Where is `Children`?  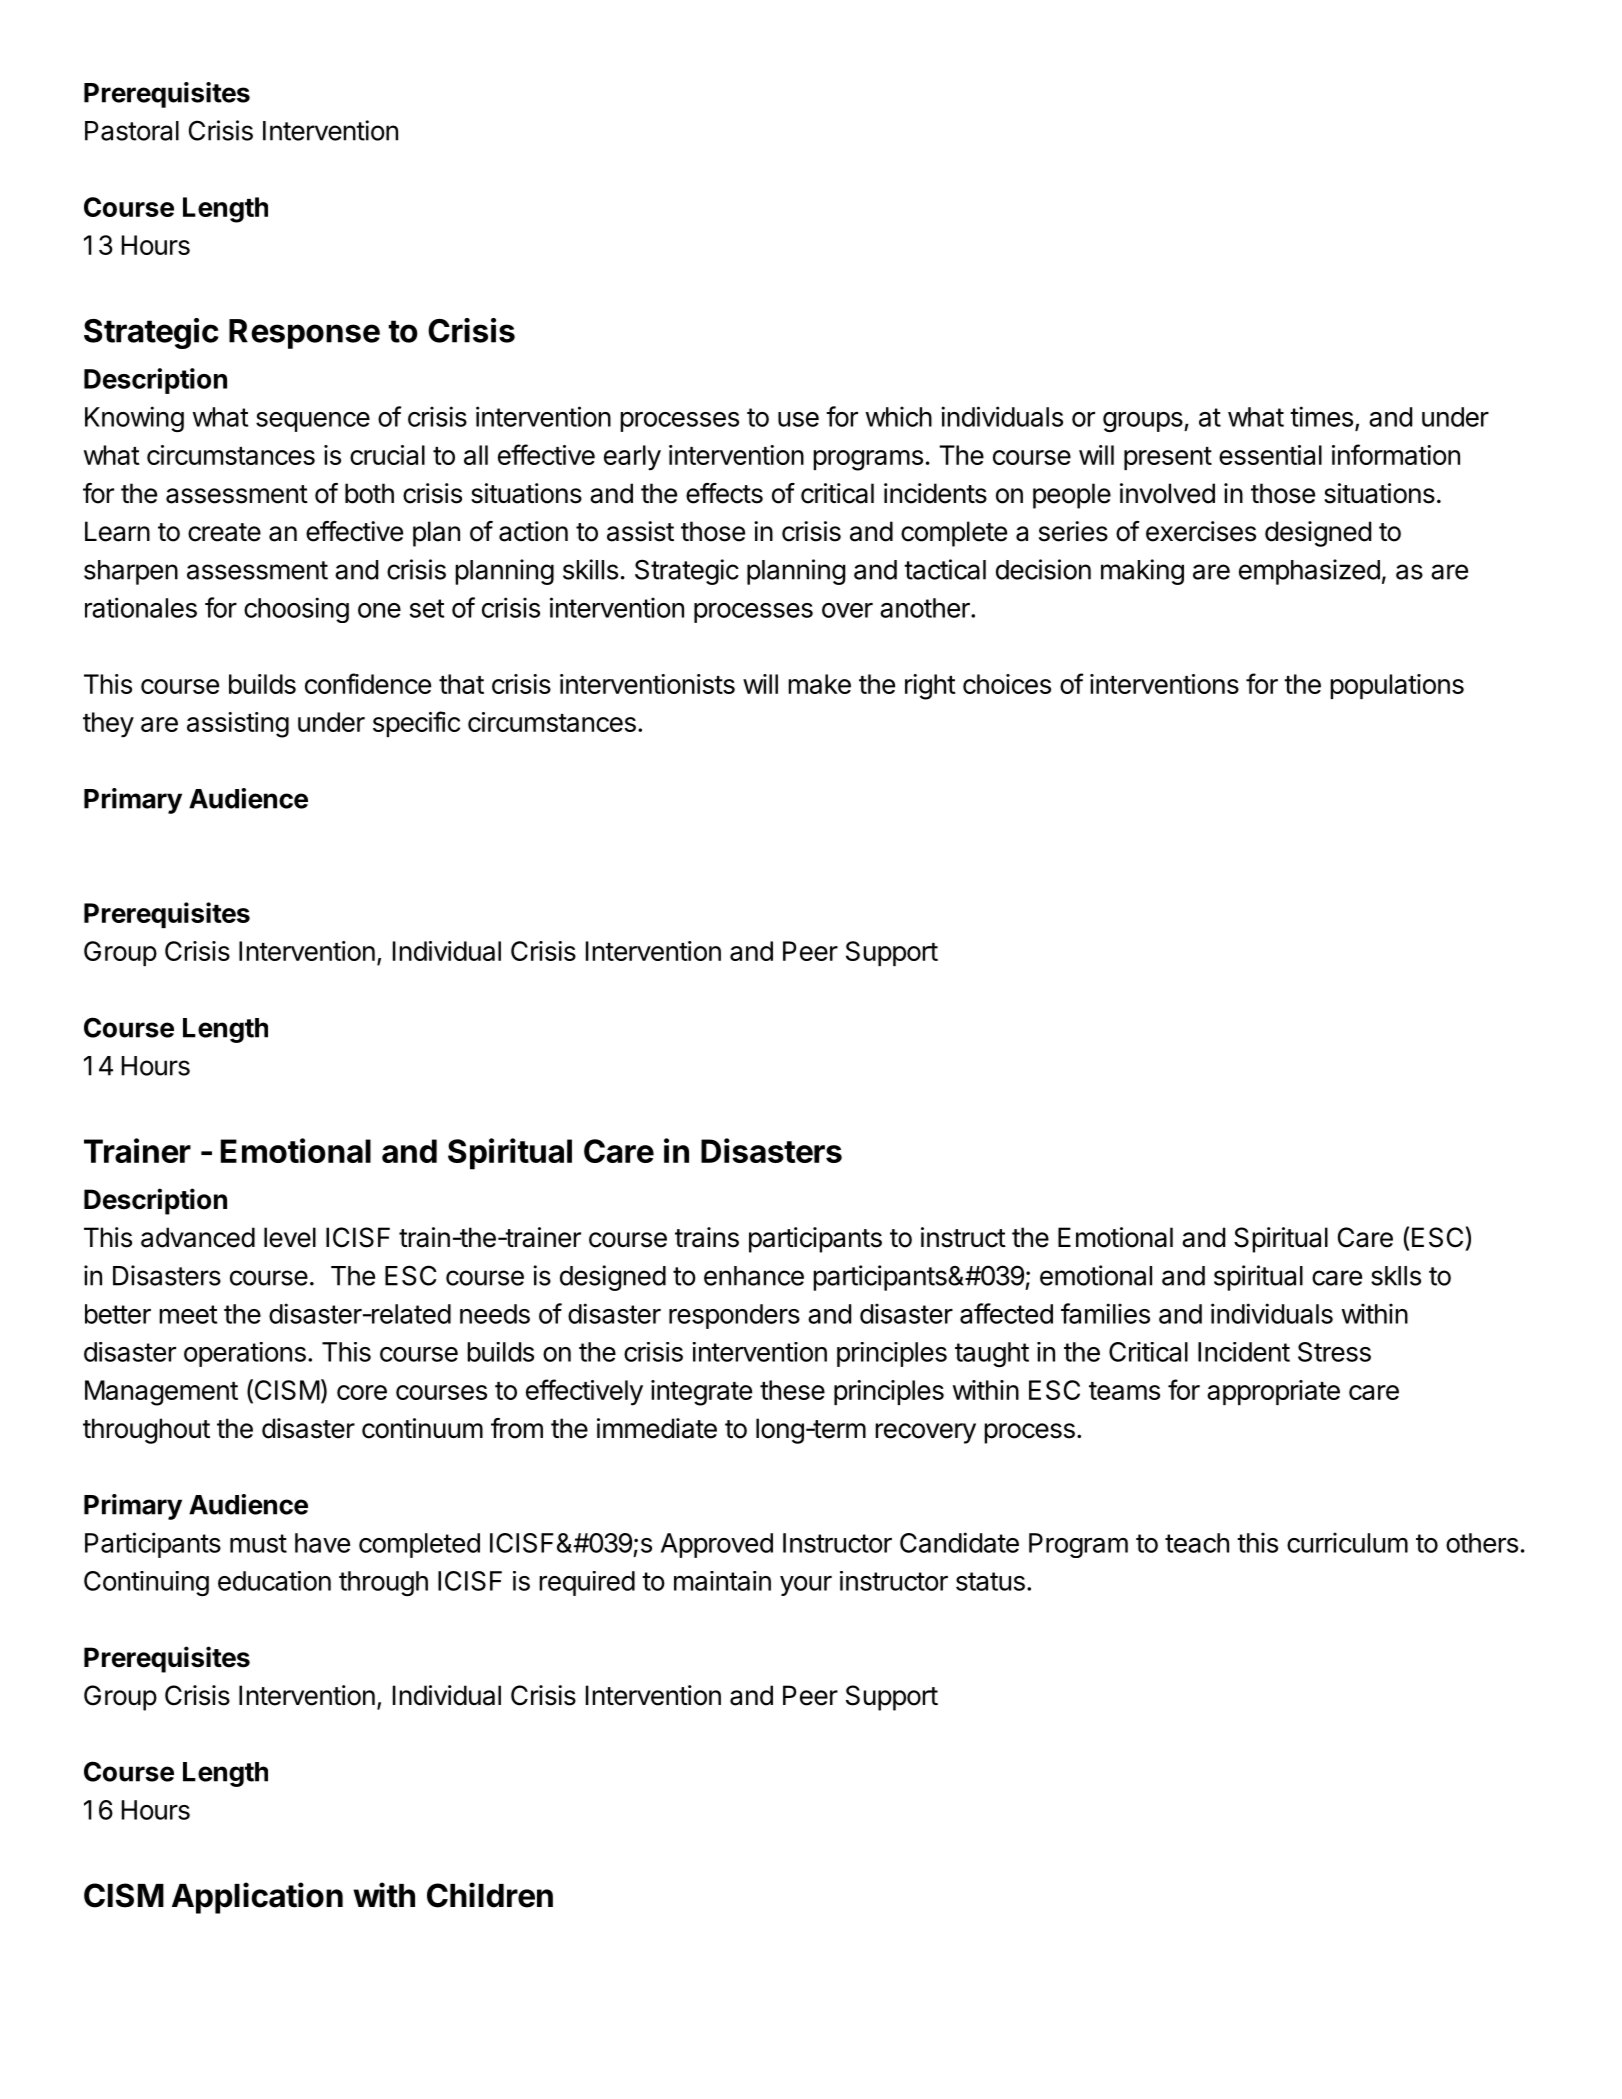
Children is located at coordinates (490, 1895).
